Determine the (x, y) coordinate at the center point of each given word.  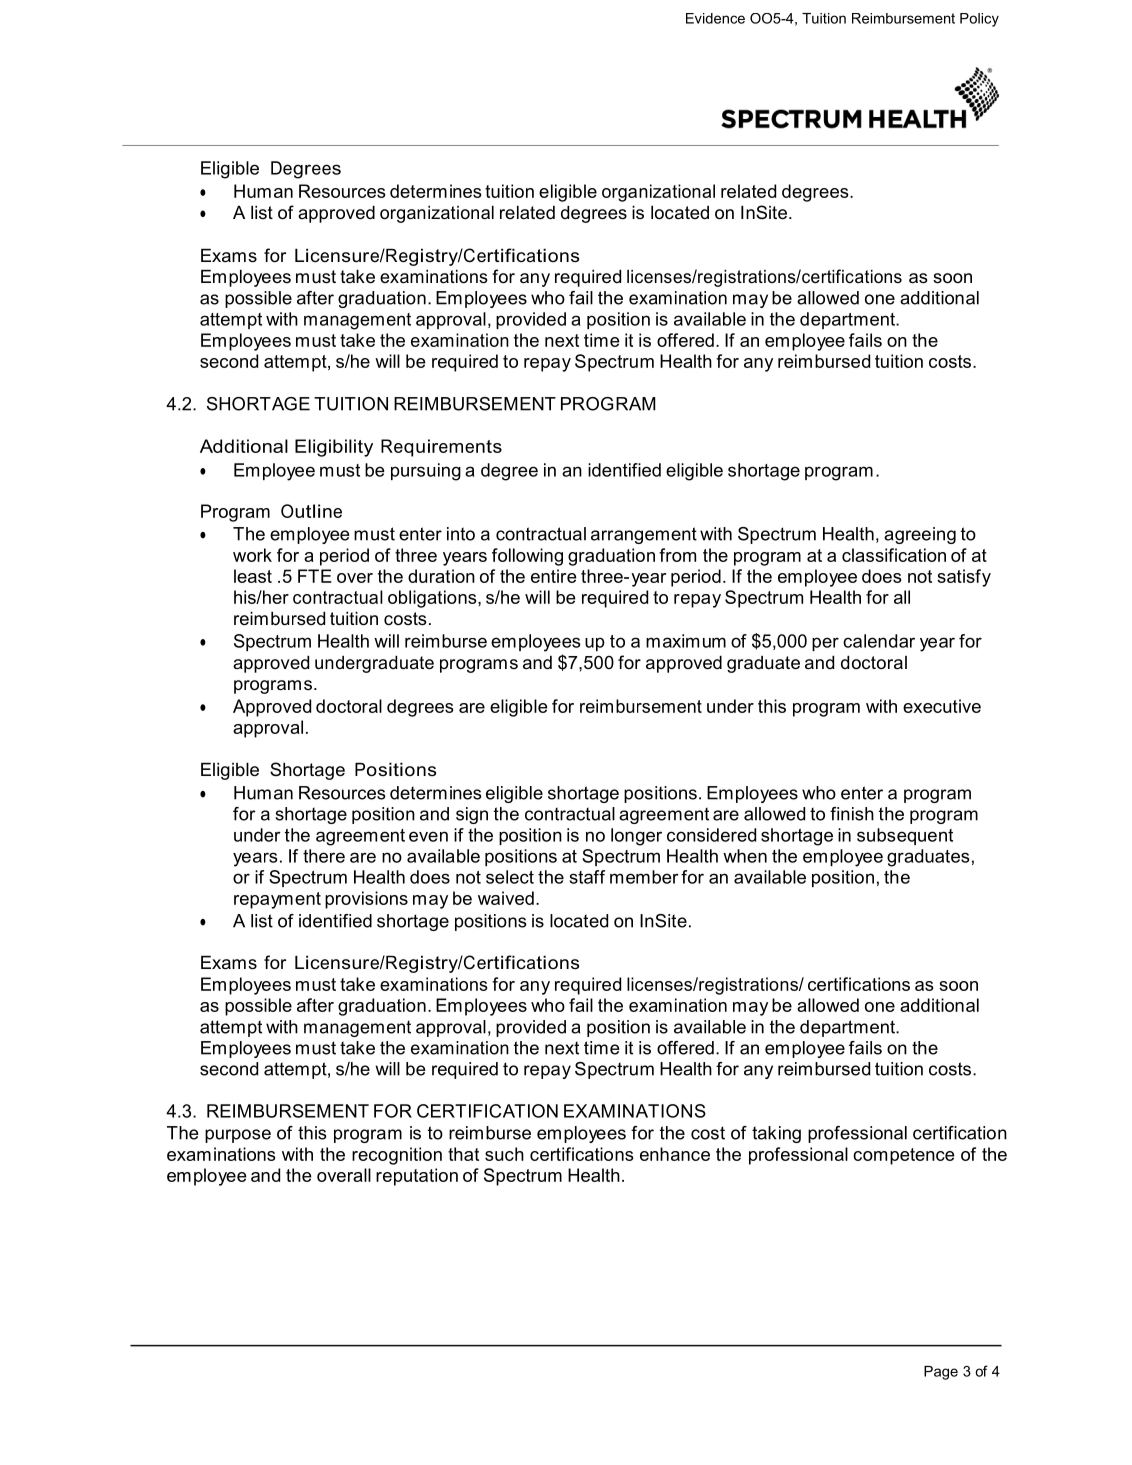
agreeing (920, 535)
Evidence (715, 18)
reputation (417, 1177)
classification (894, 555)
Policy (979, 20)
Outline (311, 511)
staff (587, 877)
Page (941, 1373)
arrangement (644, 535)
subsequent (905, 836)
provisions (366, 900)
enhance (675, 1154)
